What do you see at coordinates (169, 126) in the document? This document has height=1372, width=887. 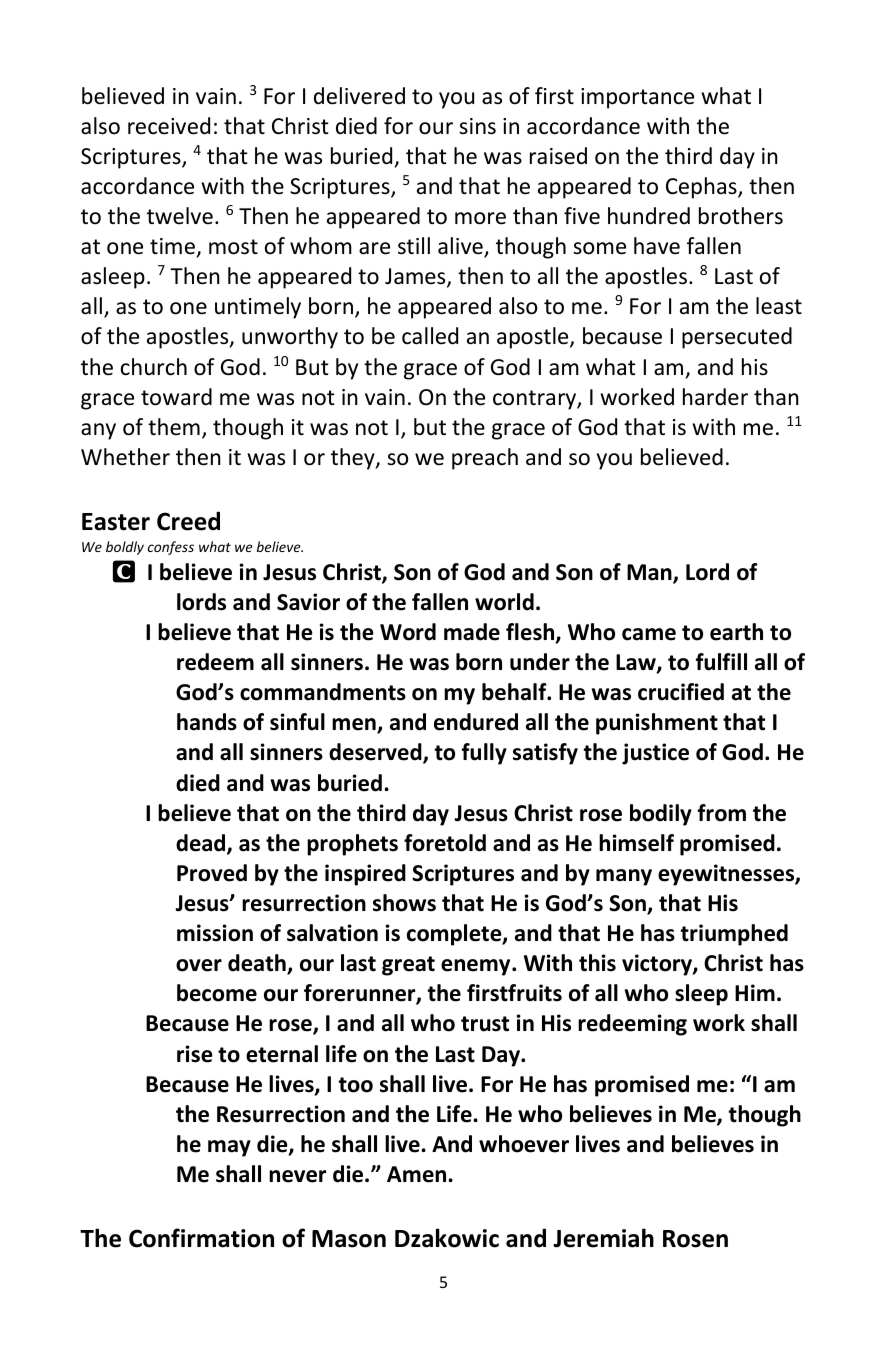 I see `received` at bounding box center [169, 126].
